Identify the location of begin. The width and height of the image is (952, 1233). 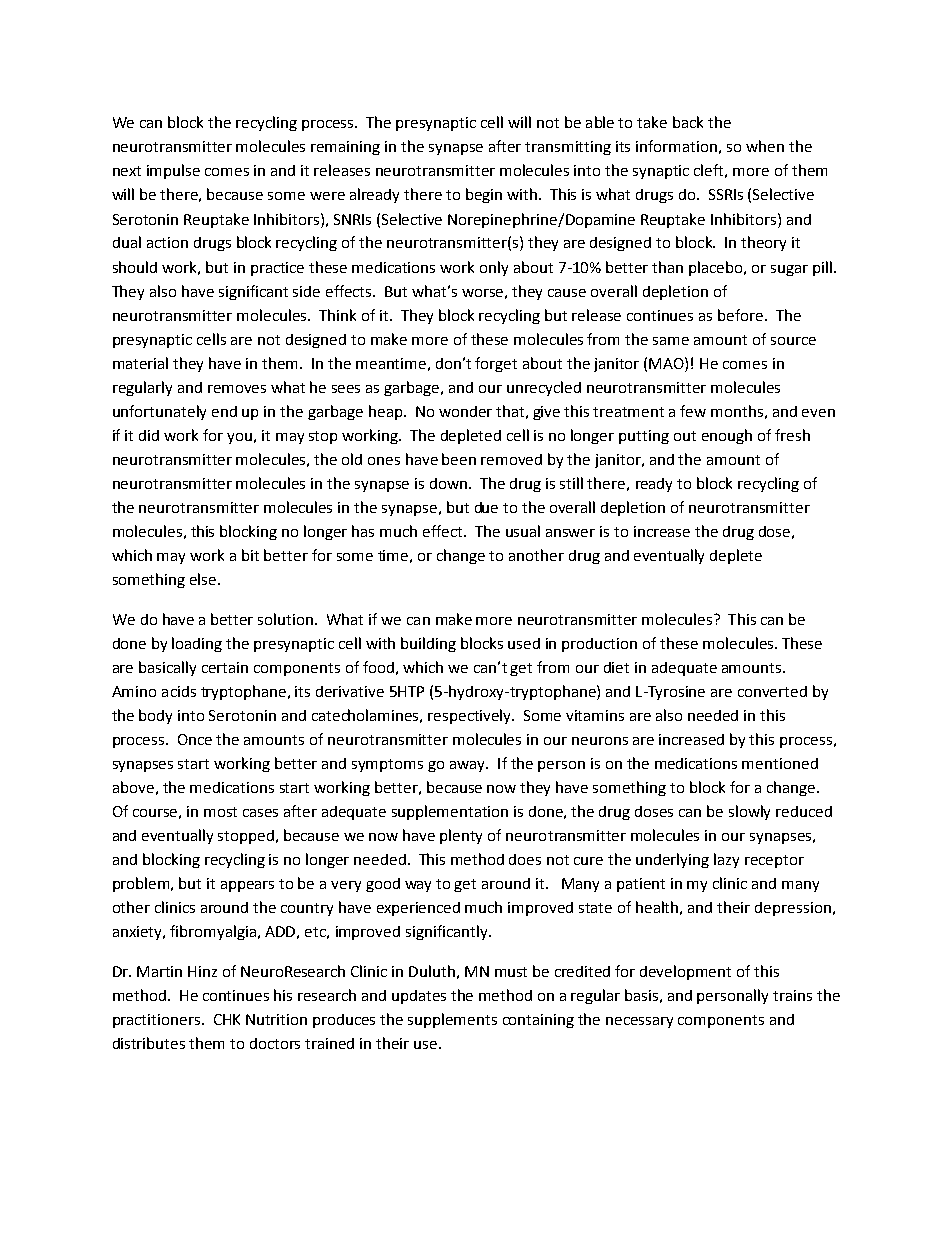
(484, 195).
